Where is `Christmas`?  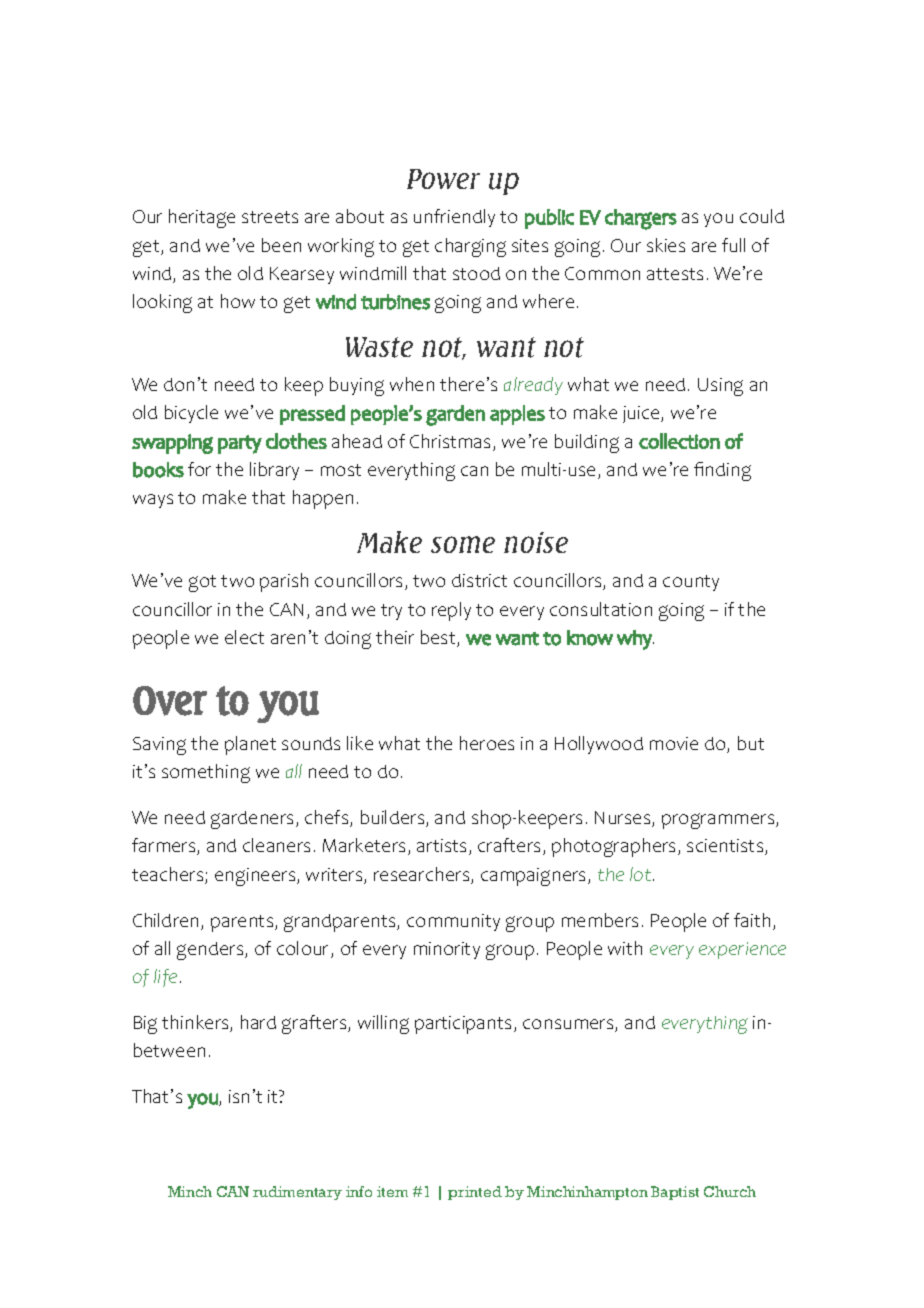 Christmas is located at coordinates (452, 442).
